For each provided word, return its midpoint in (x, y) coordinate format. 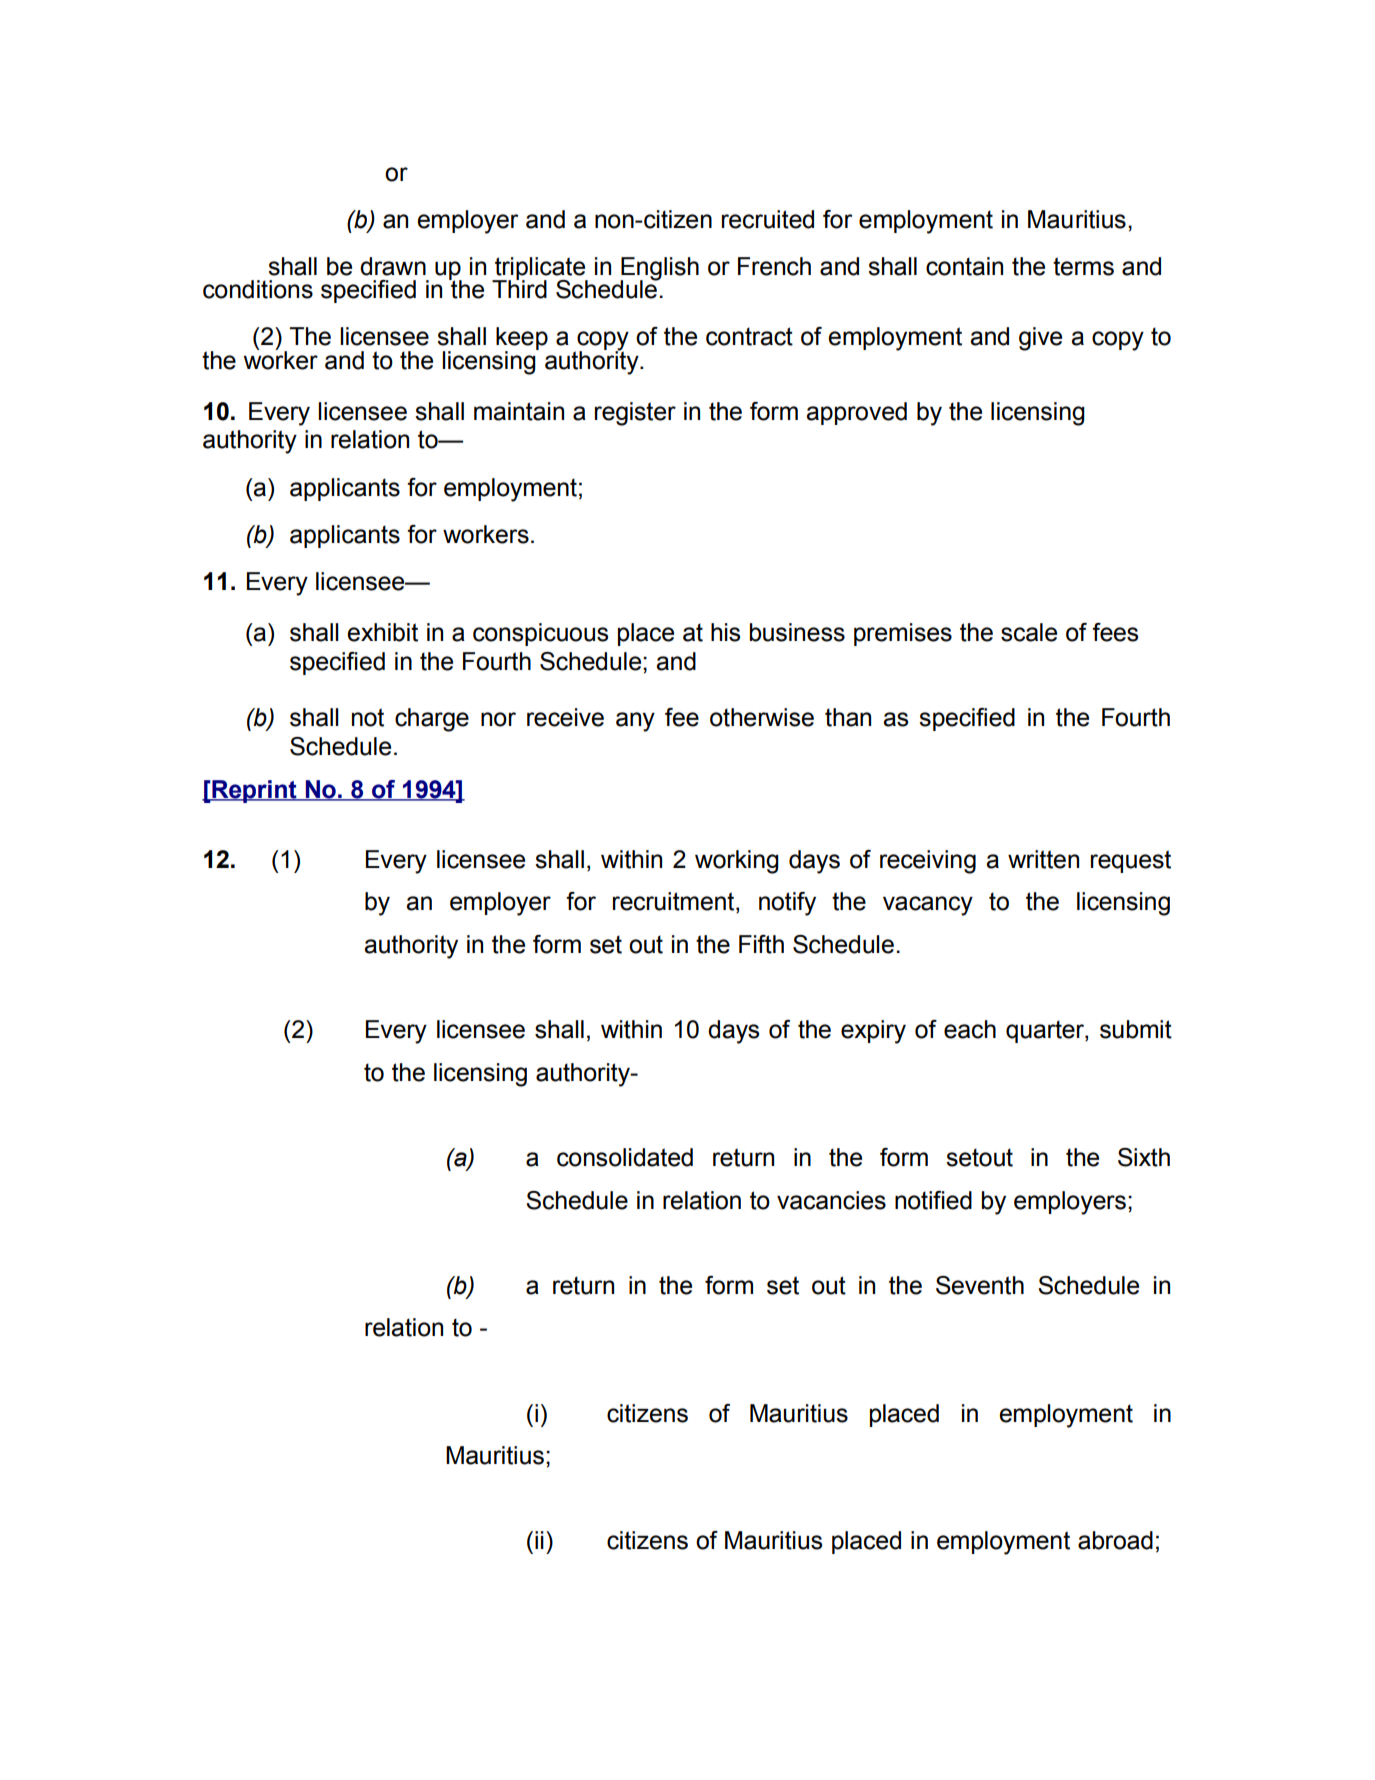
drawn (393, 266)
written (1043, 859)
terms (1083, 266)
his (725, 632)
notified (933, 1200)
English (659, 269)
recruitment (675, 902)
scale (1029, 632)
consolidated (625, 1157)
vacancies (831, 1200)
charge (432, 720)
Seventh (980, 1285)
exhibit (382, 632)
